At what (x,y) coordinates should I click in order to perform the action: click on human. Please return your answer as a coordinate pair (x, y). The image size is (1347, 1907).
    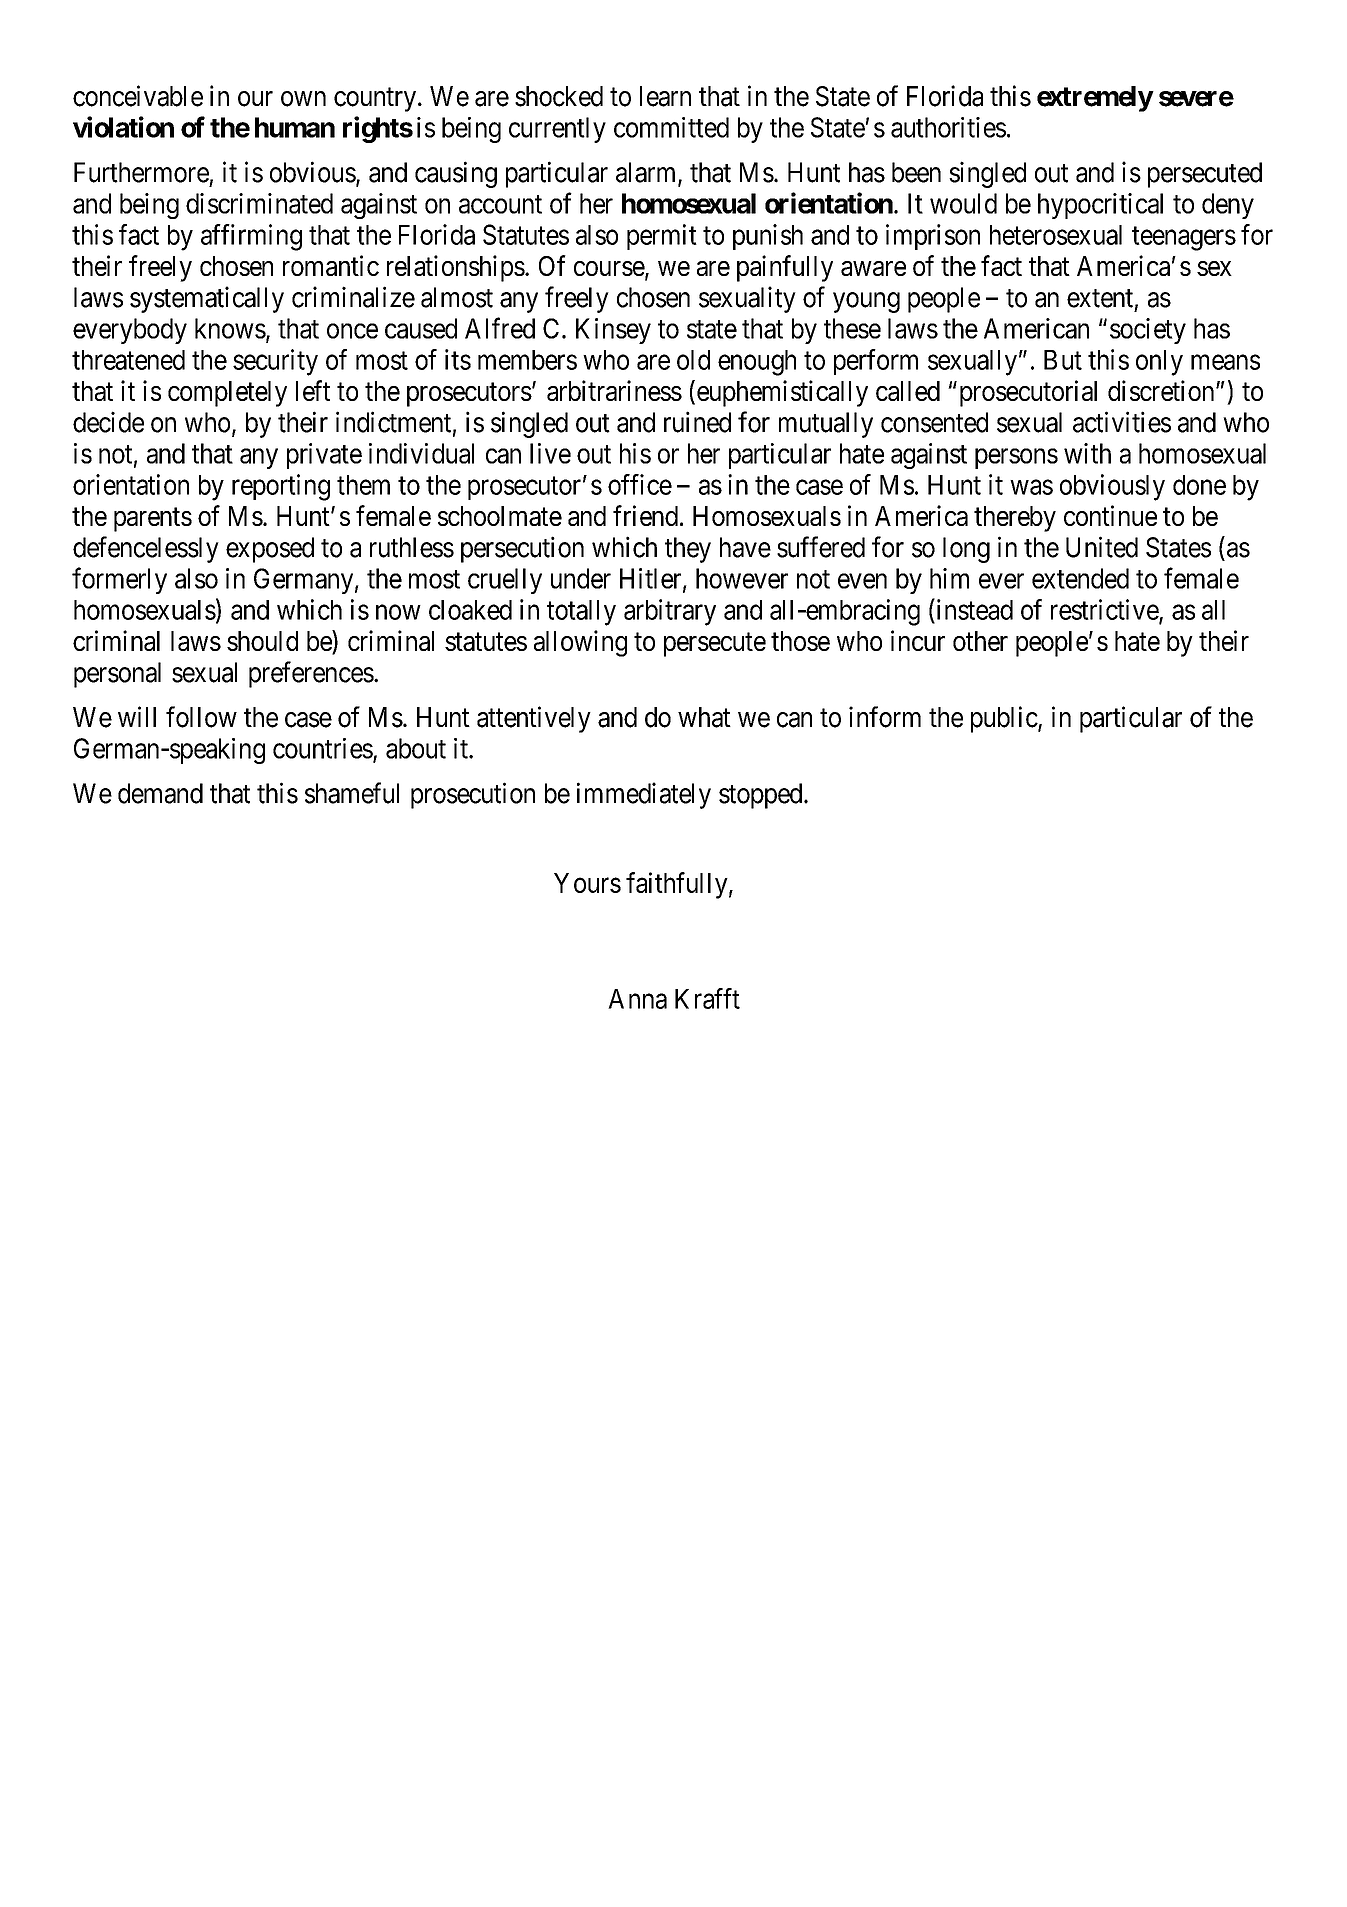
    Looking at the image, I should click on (295, 127).
